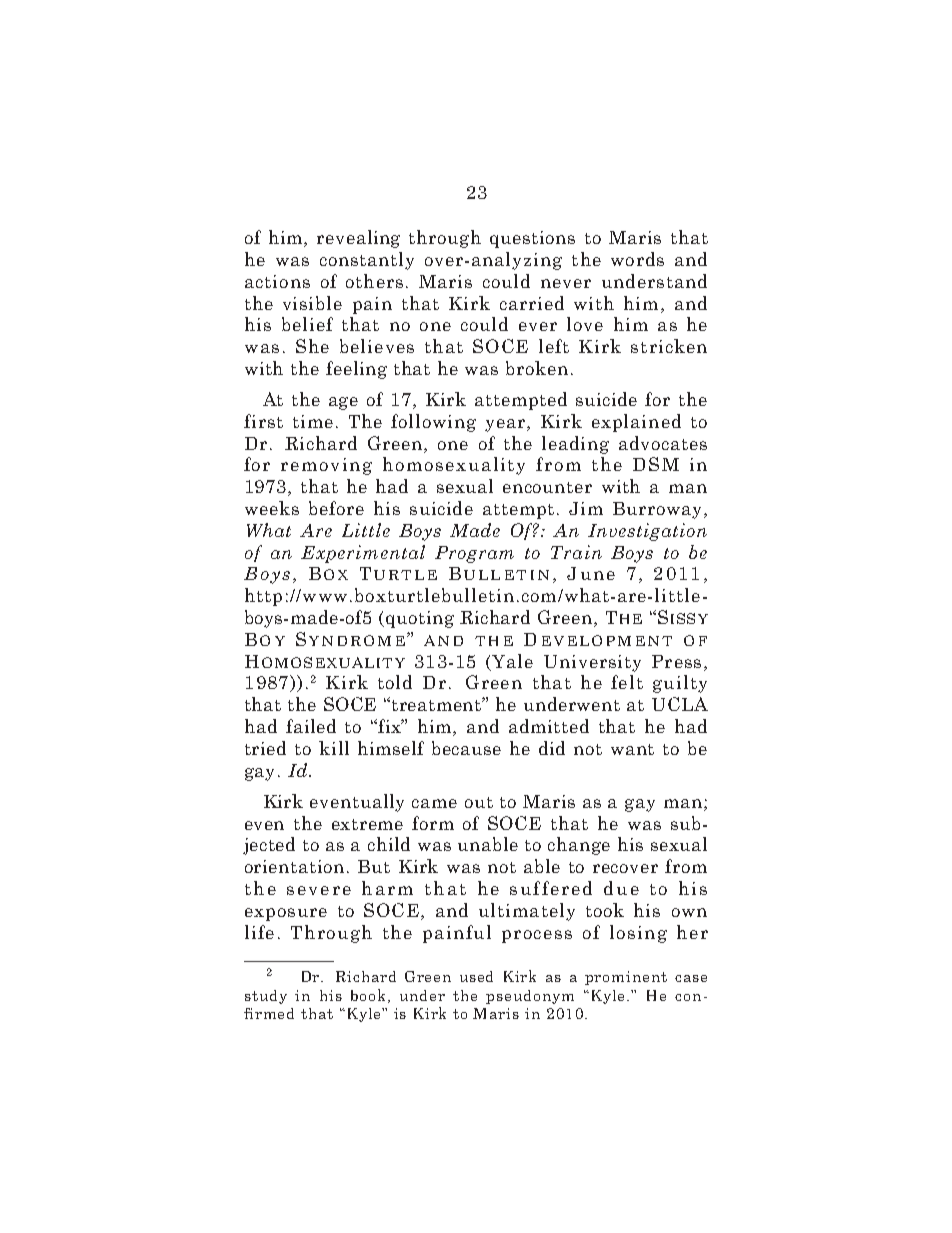 The width and height of the screenshot is (952, 1233). What do you see at coordinates (336, 508) in the screenshot?
I see `before` at bounding box center [336, 508].
